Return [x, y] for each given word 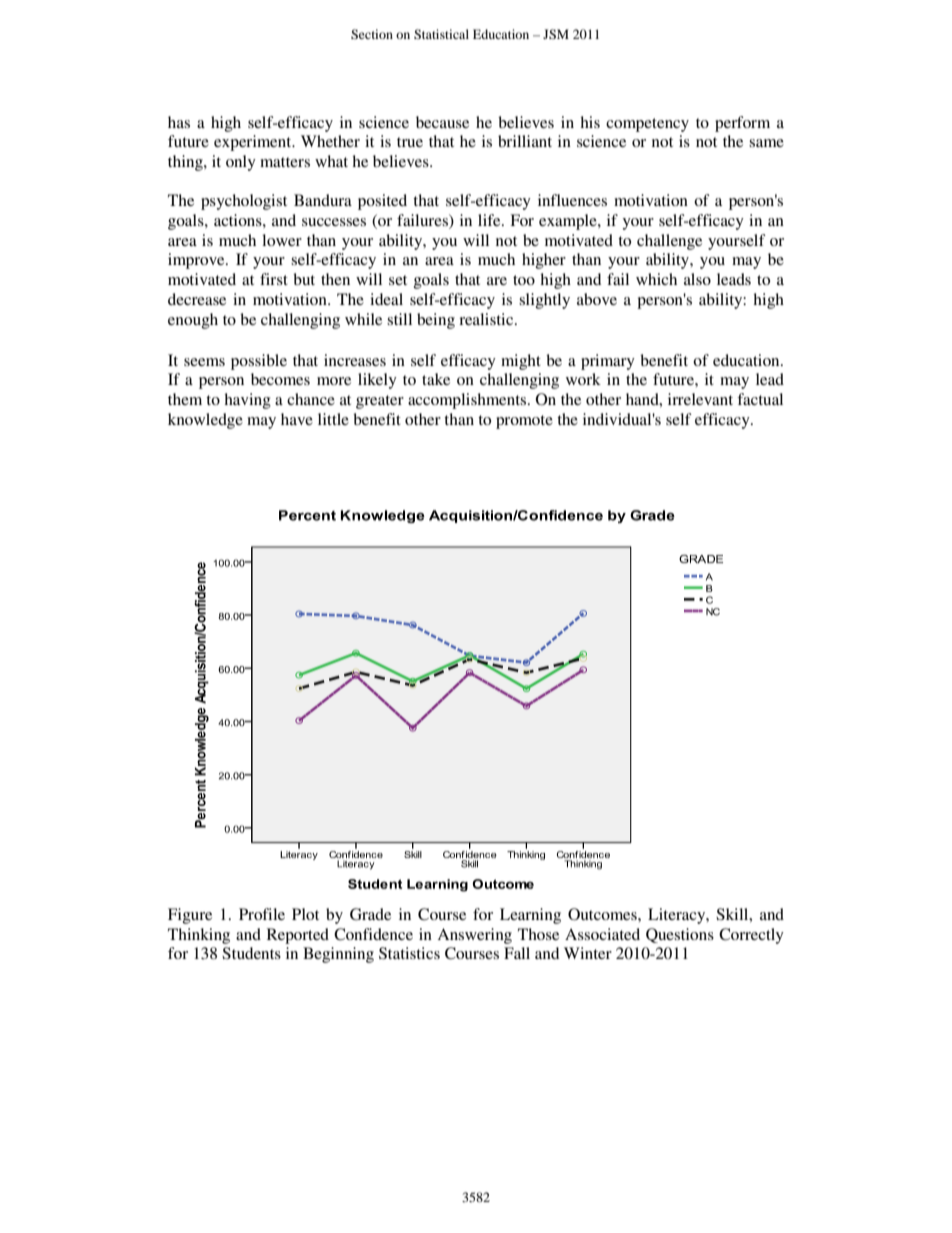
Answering [474, 936]
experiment [254, 143]
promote [524, 422]
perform [742, 124]
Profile [262, 914]
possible [259, 362]
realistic [487, 319]
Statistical [441, 34]
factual [760, 399]
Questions [680, 935]
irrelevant [700, 399]
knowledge [205, 421]
